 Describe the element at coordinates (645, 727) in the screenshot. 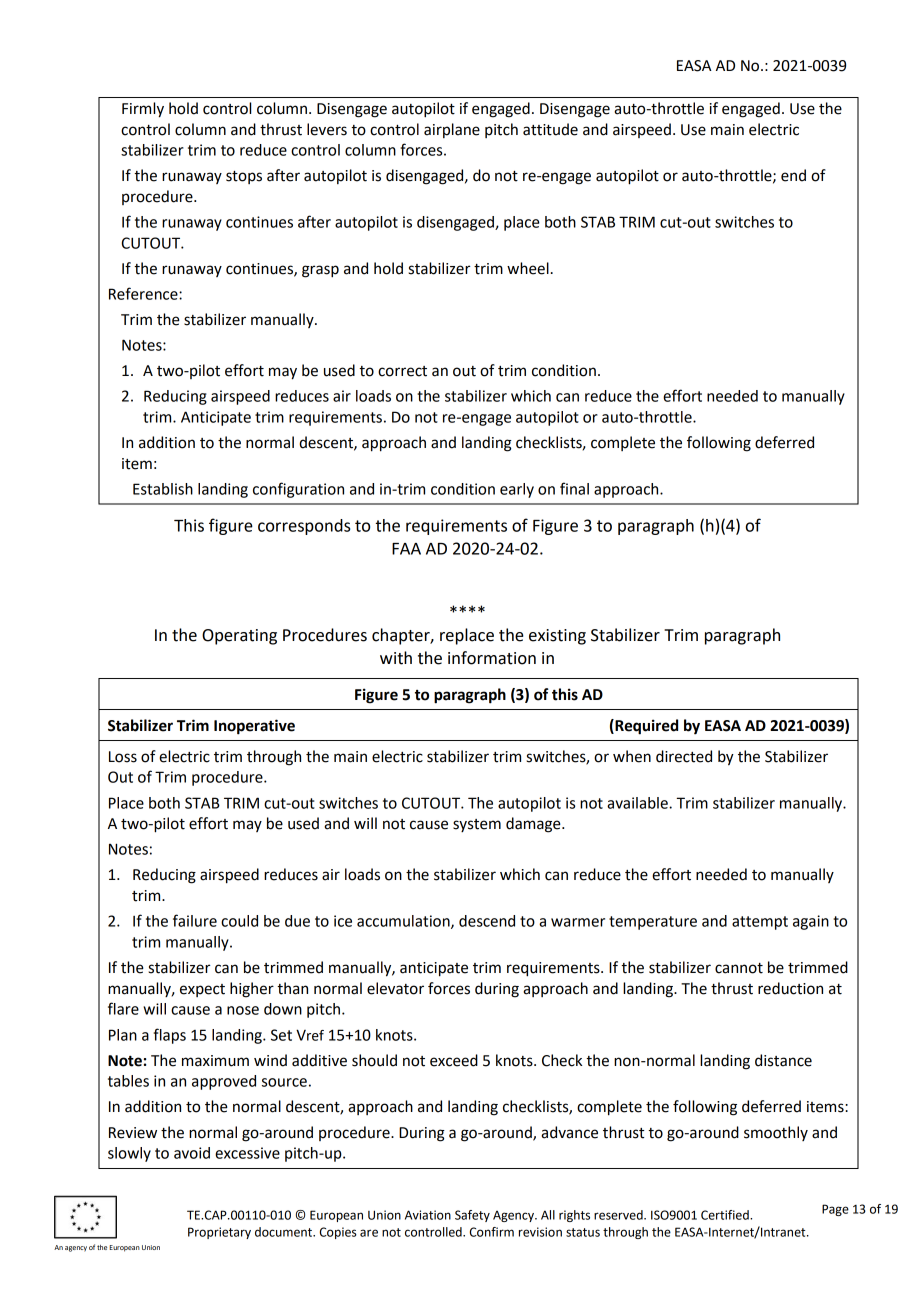

I see `Required` at that location.
